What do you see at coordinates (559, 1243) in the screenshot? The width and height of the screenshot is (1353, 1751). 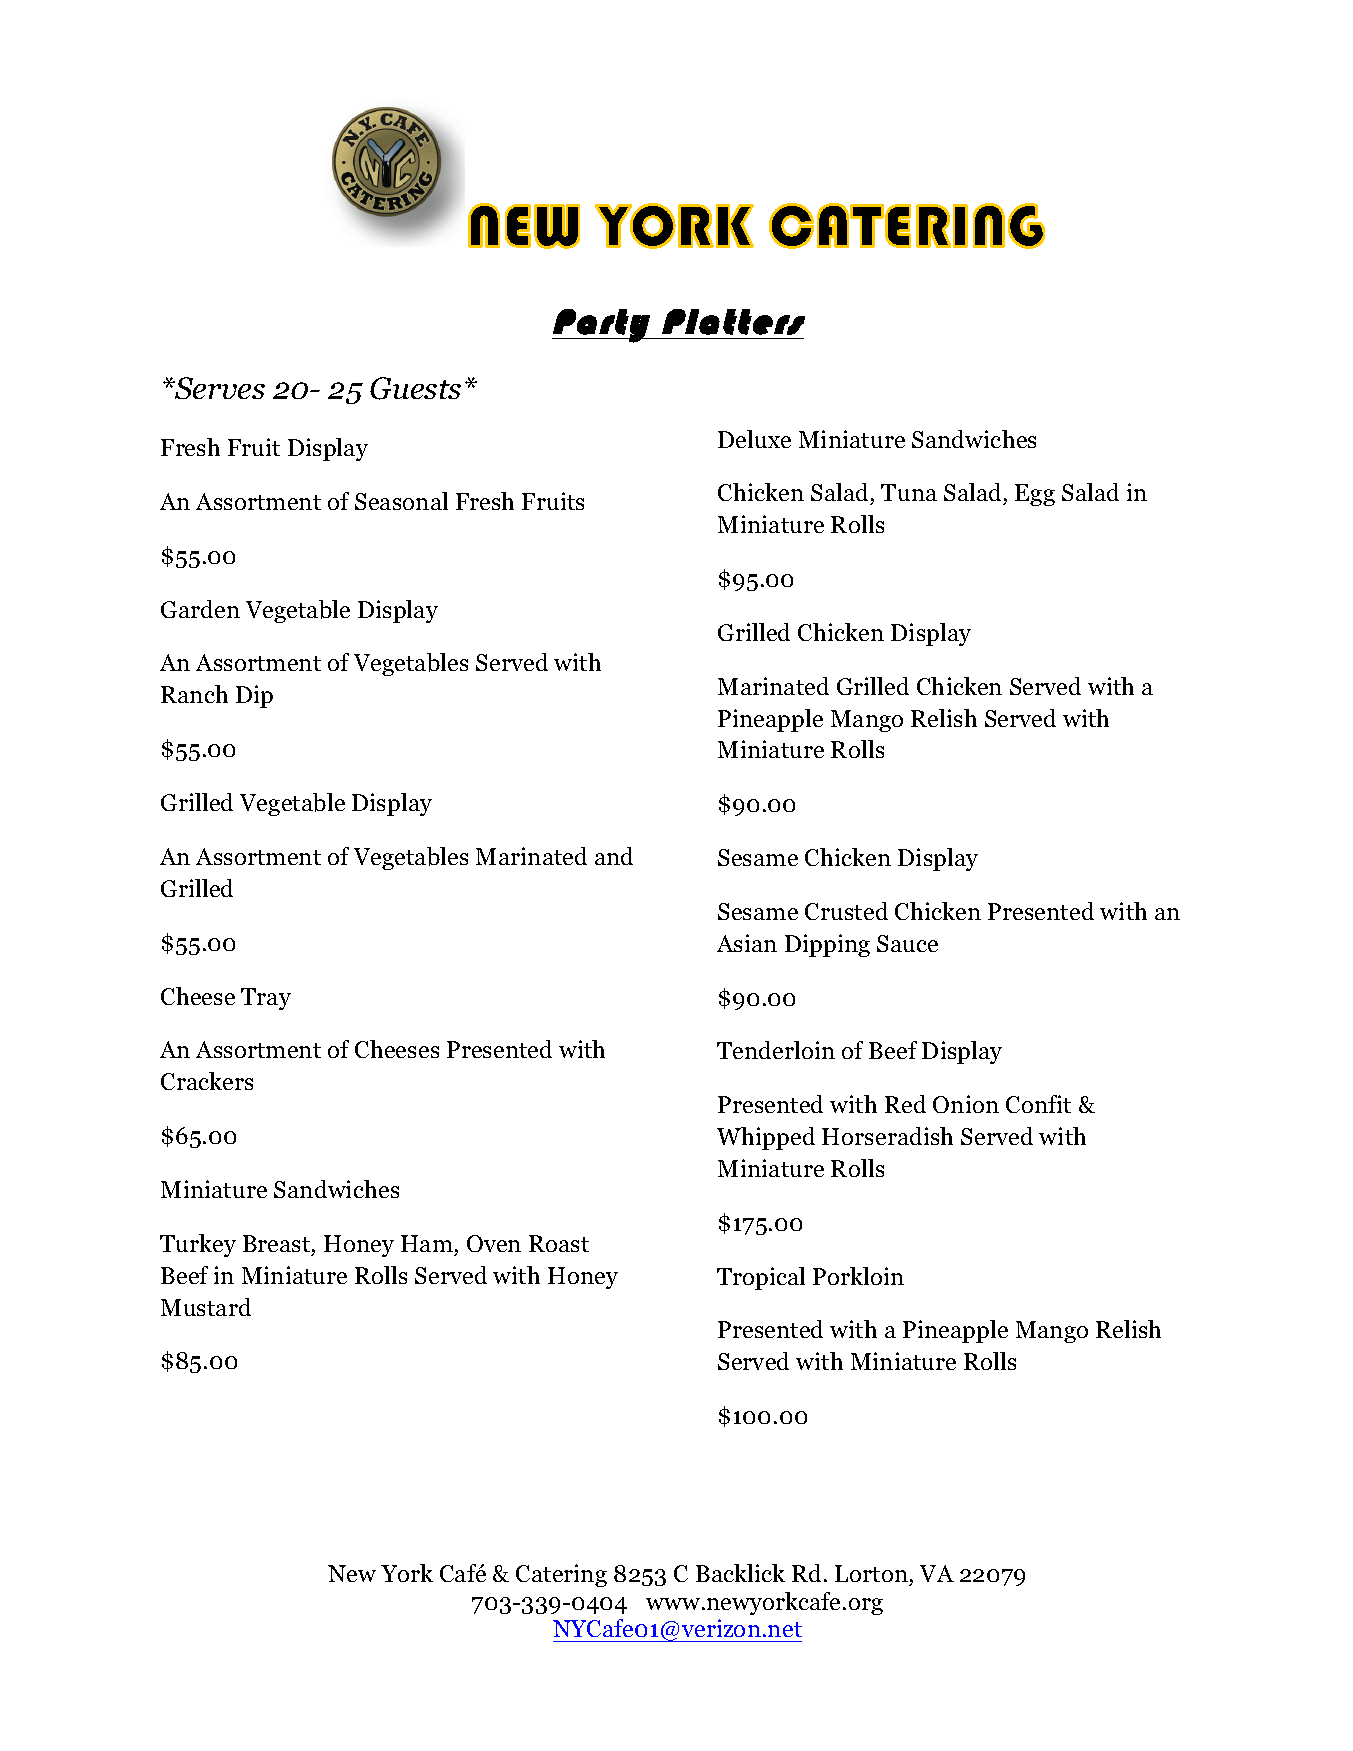 I see `Roast` at bounding box center [559, 1243].
